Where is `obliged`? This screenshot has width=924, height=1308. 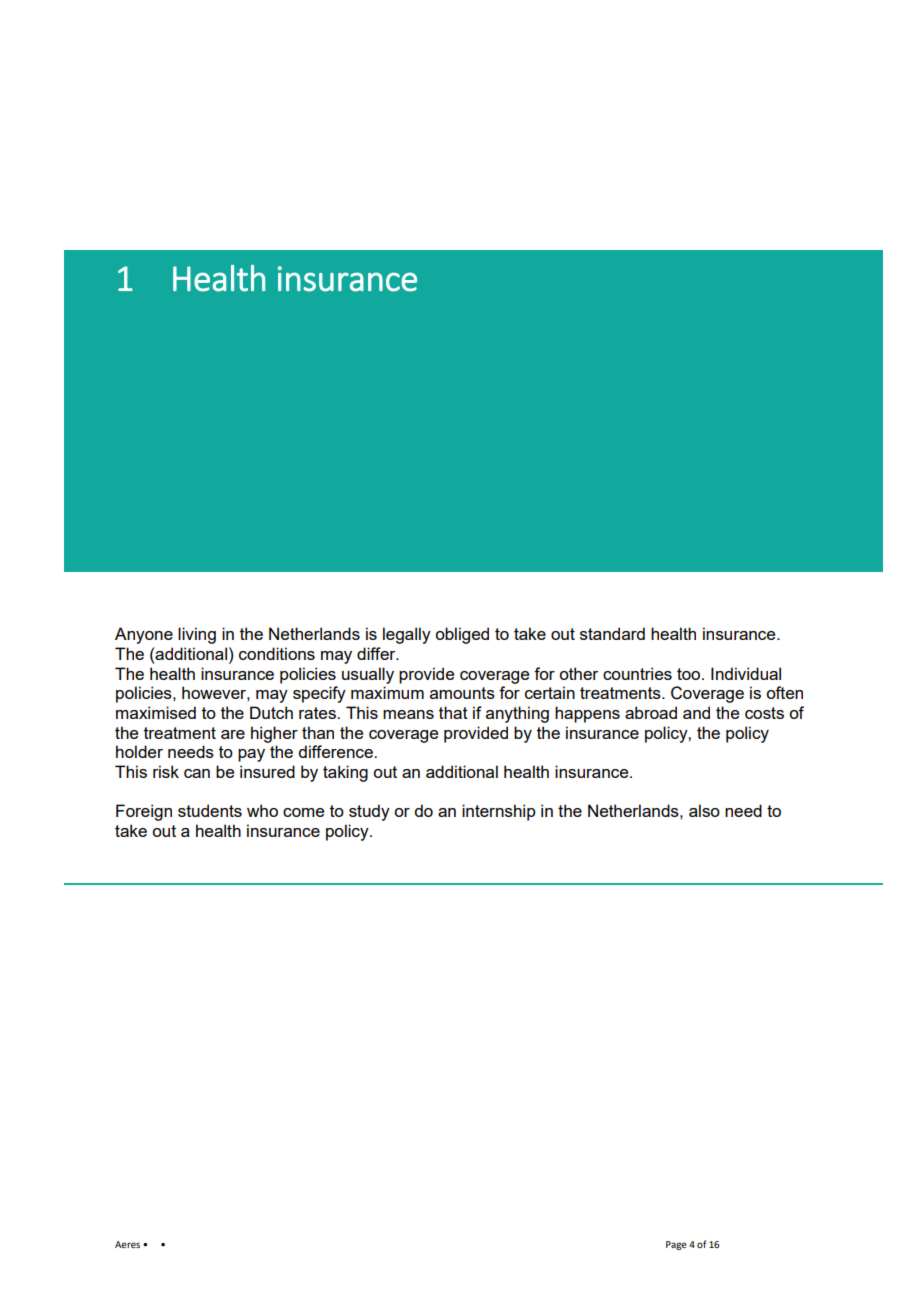 obliged is located at coordinates (462, 635).
